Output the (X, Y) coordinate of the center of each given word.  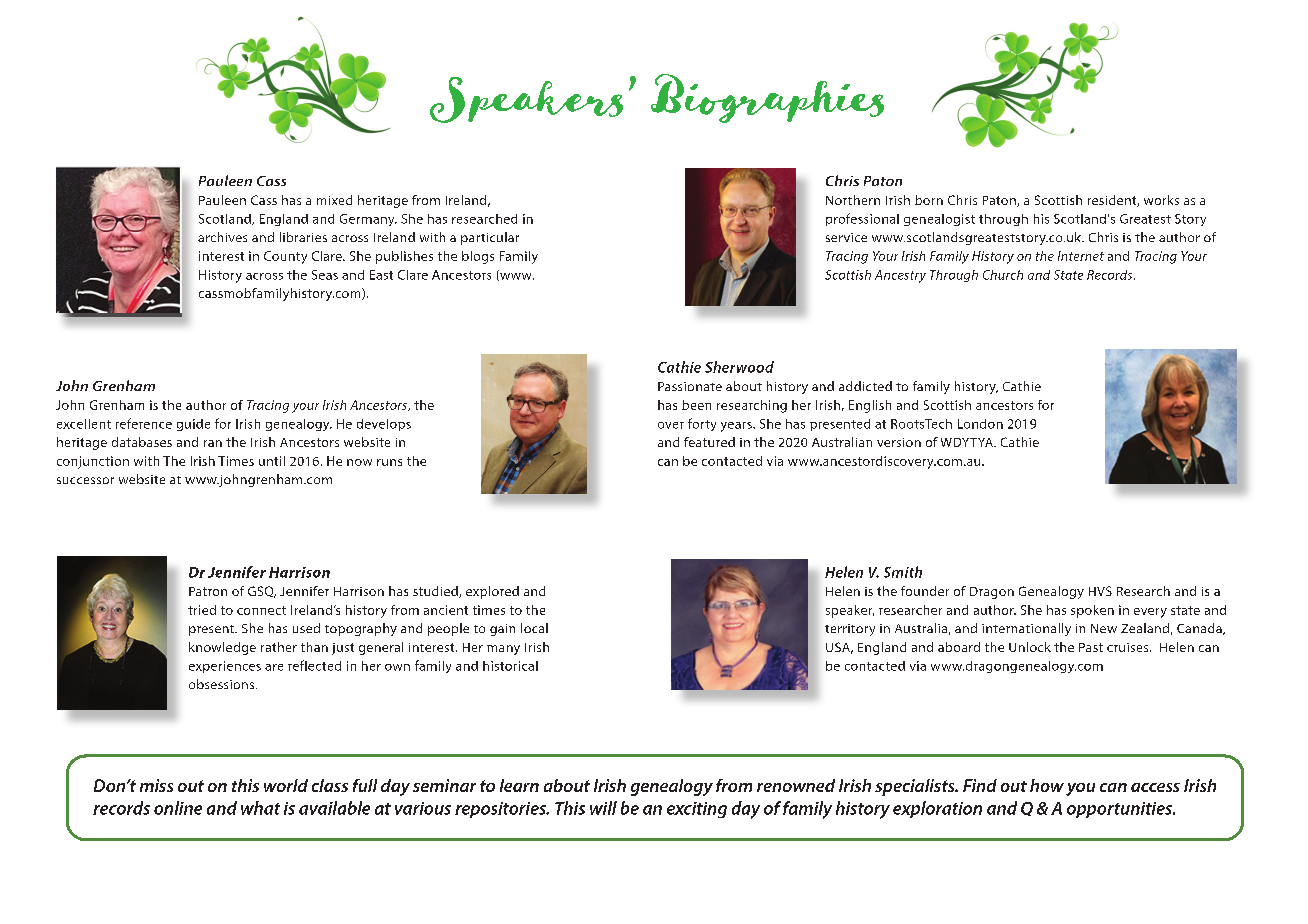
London (980, 424)
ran (213, 443)
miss (156, 785)
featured (709, 442)
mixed (334, 200)
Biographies (767, 98)
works (1161, 200)
